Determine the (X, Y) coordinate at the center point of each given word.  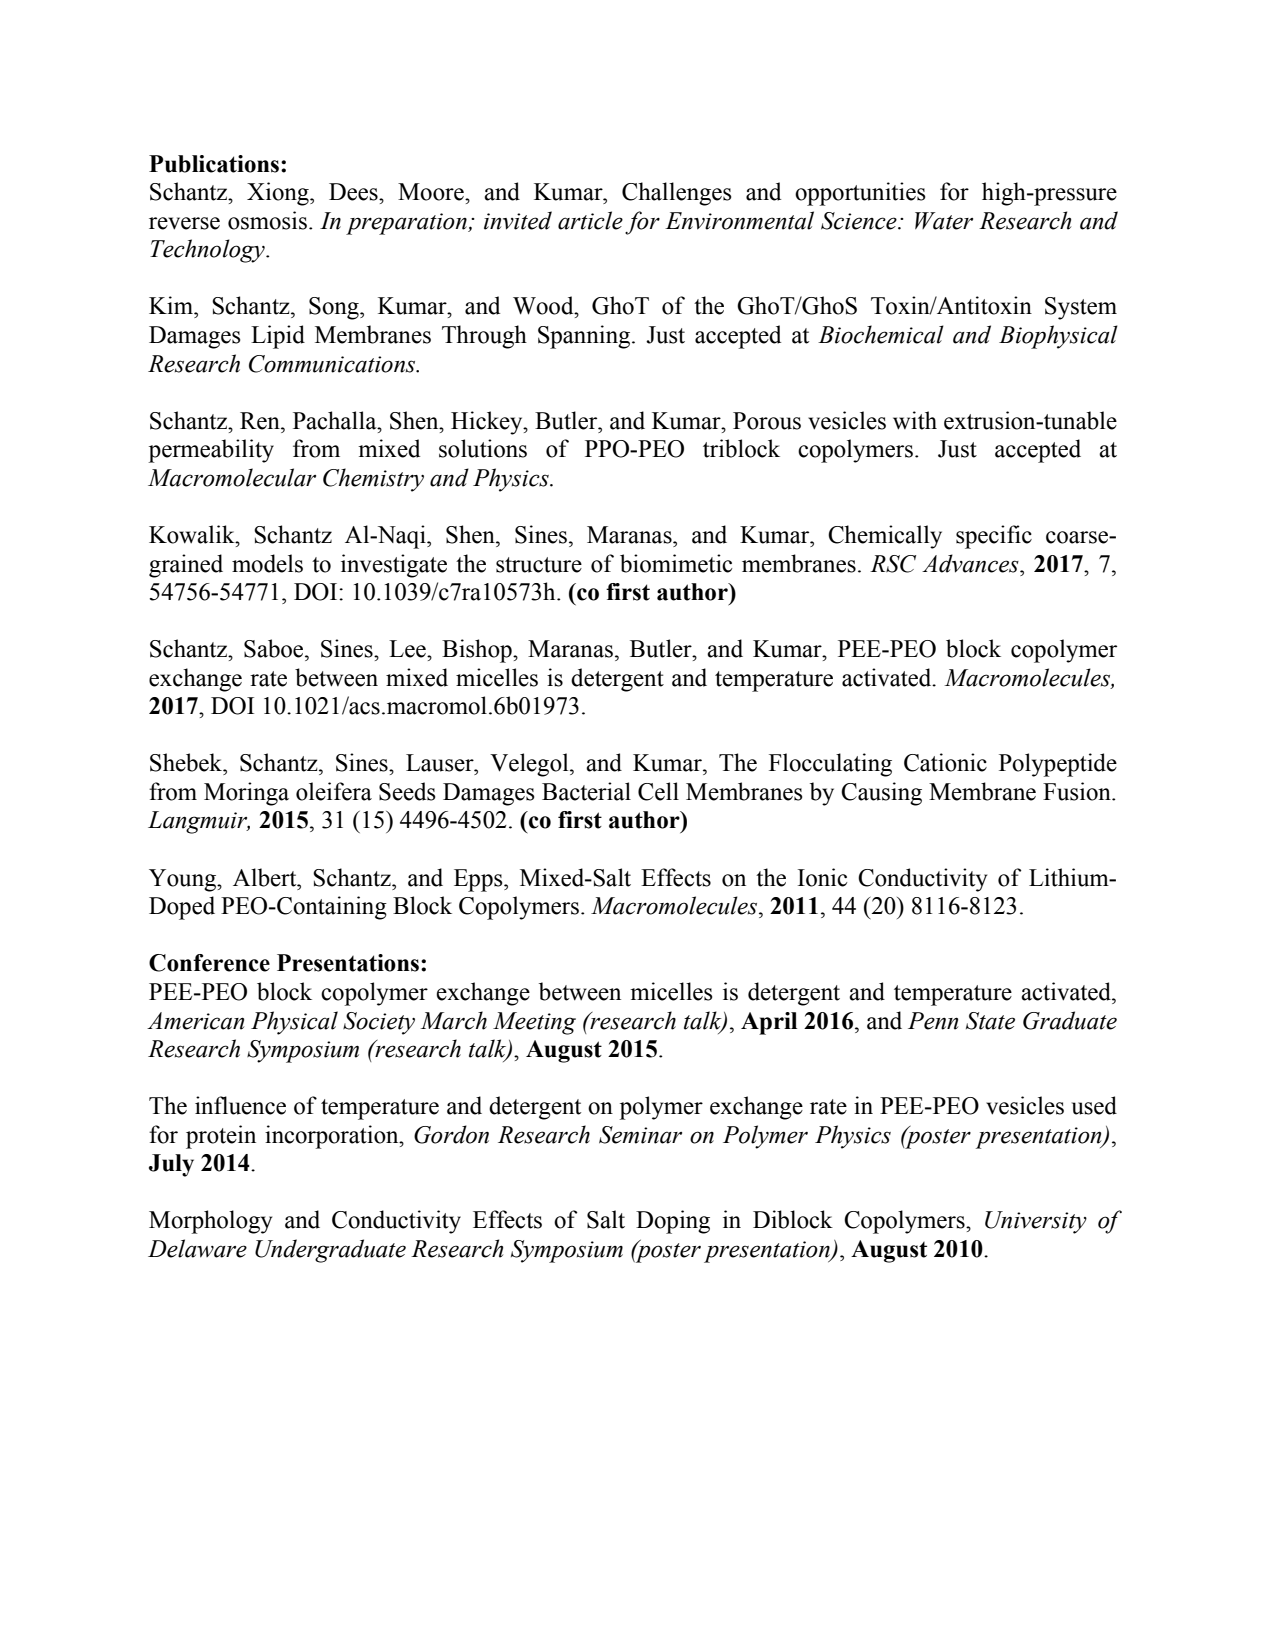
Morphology (210, 1222)
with (915, 420)
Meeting (534, 1023)
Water (944, 221)
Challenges (676, 194)
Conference (209, 963)
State (990, 1021)
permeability (211, 451)
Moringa (246, 794)
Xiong (279, 194)
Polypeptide (1058, 765)
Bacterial (586, 791)
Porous (767, 421)
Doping (673, 1222)
